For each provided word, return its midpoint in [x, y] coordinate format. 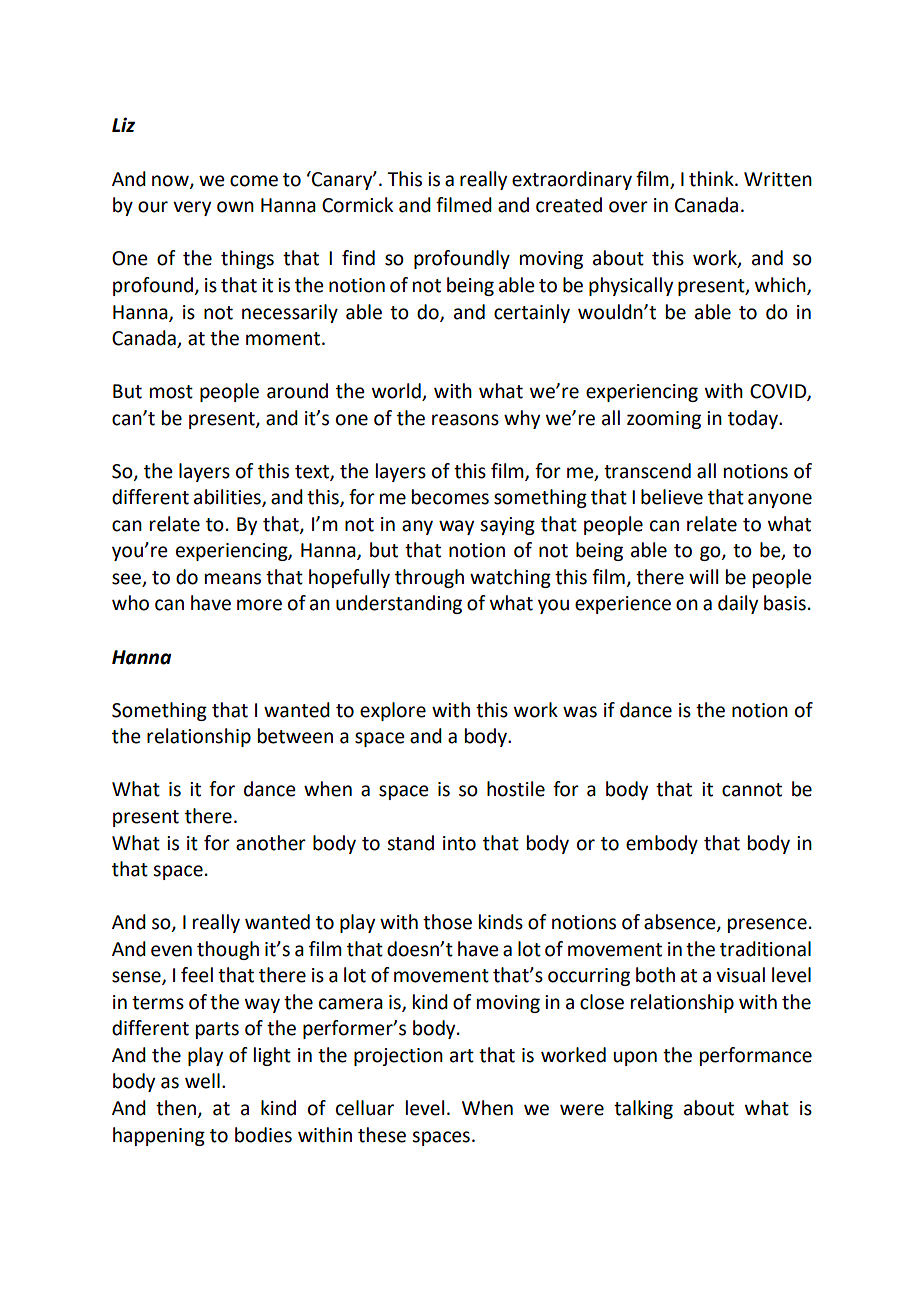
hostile [516, 789]
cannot [752, 790]
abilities [228, 498]
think [712, 179]
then [177, 1109]
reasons [465, 420]
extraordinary [572, 180]
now [171, 181]
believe [672, 497]
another [271, 843]
